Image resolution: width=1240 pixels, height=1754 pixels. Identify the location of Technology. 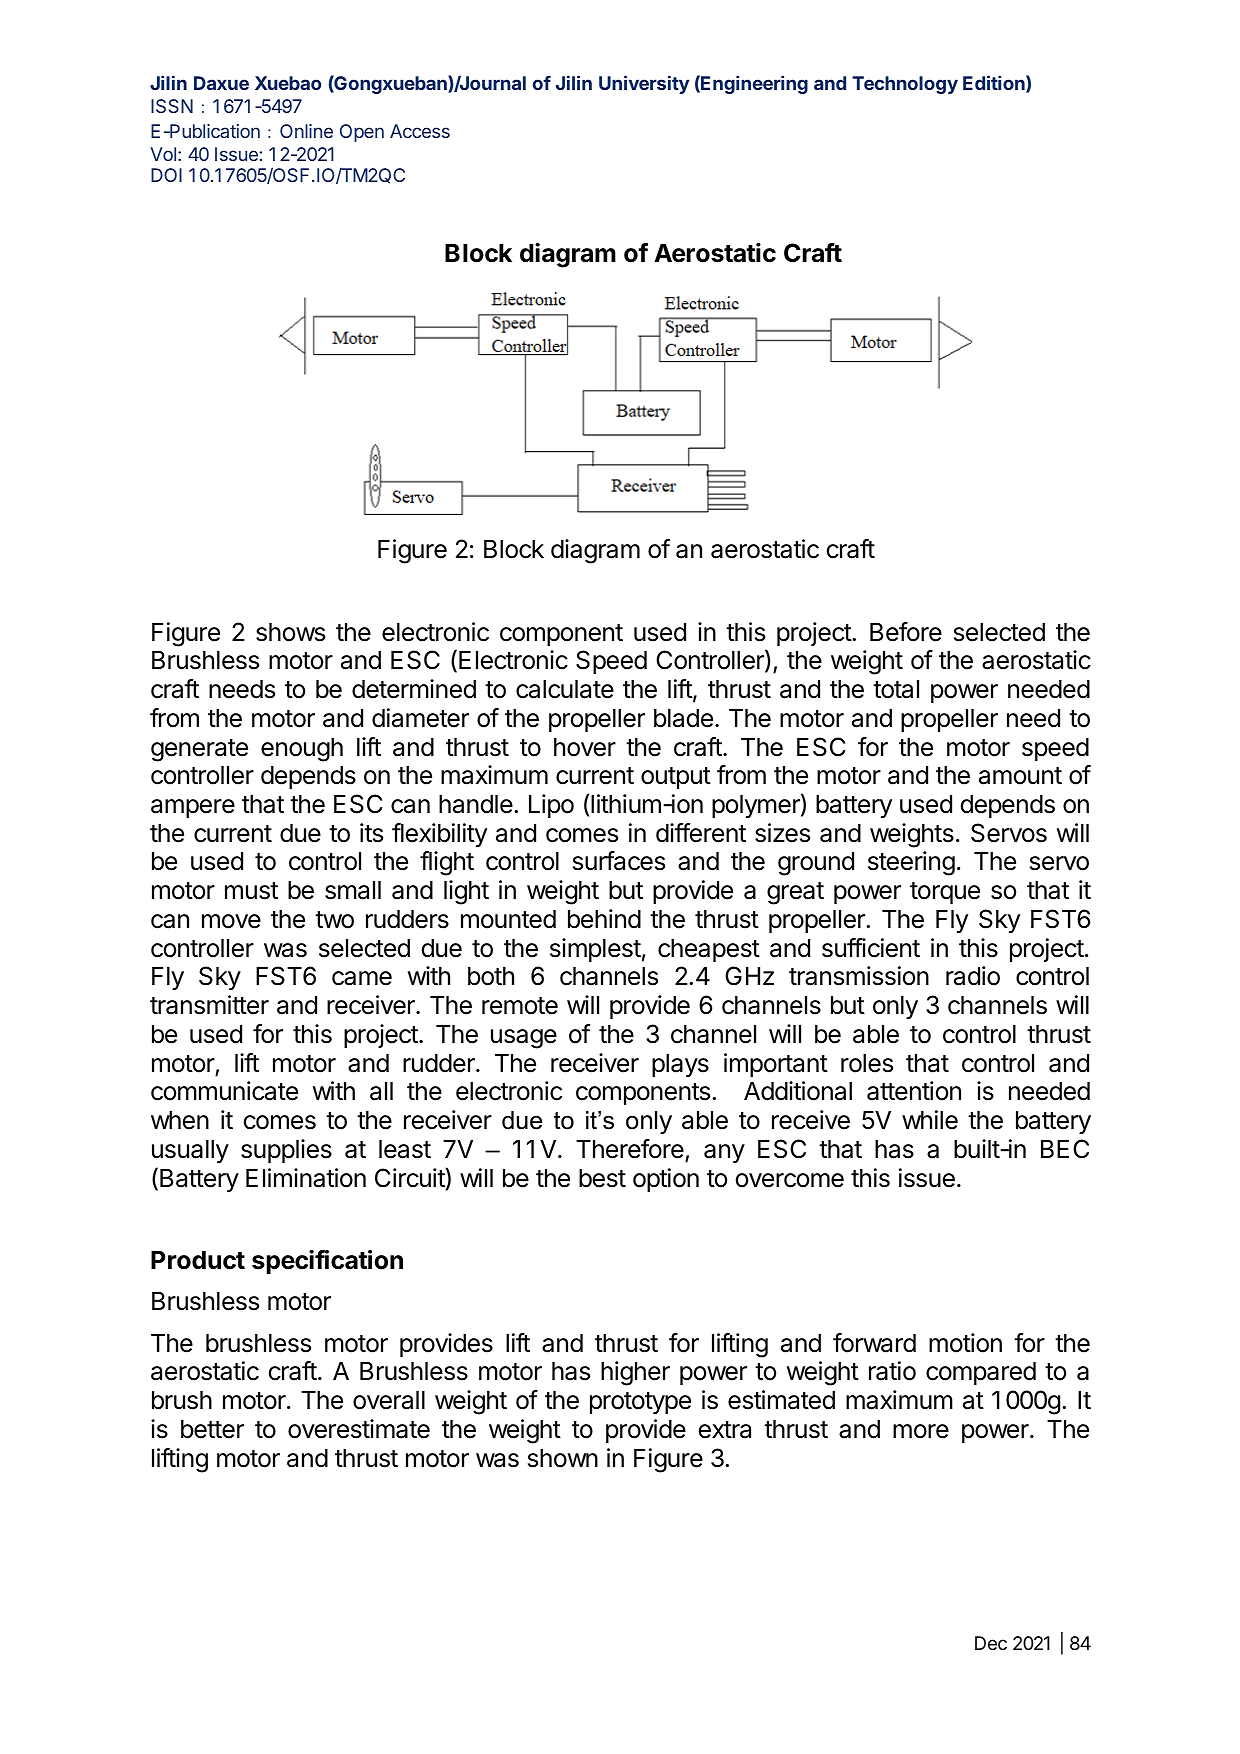
(905, 85).
